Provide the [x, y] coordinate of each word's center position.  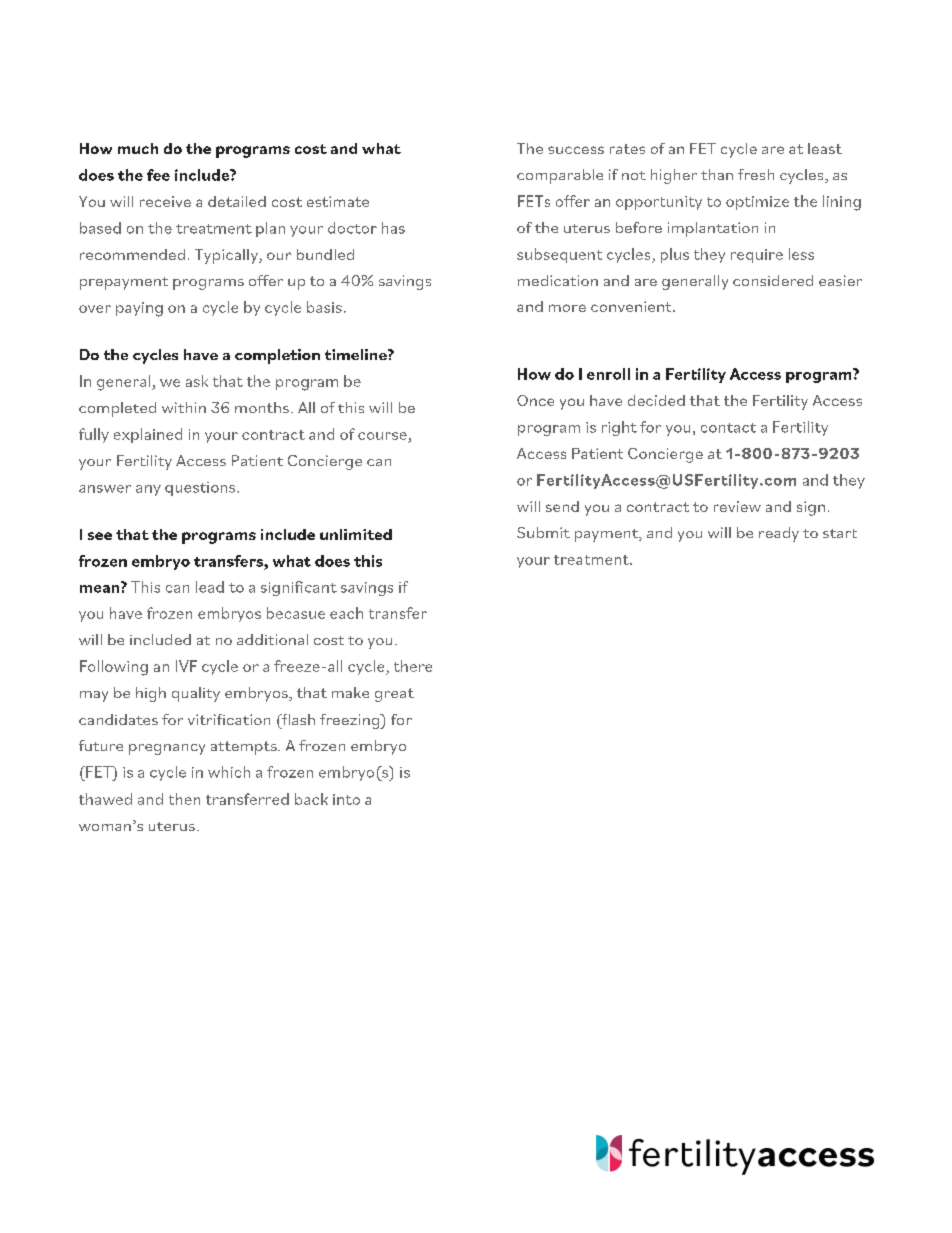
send [562, 506]
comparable [560, 176]
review [737, 506]
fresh [756, 174]
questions [201, 489]
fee [158, 175]
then [184, 799]
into [346, 799]
